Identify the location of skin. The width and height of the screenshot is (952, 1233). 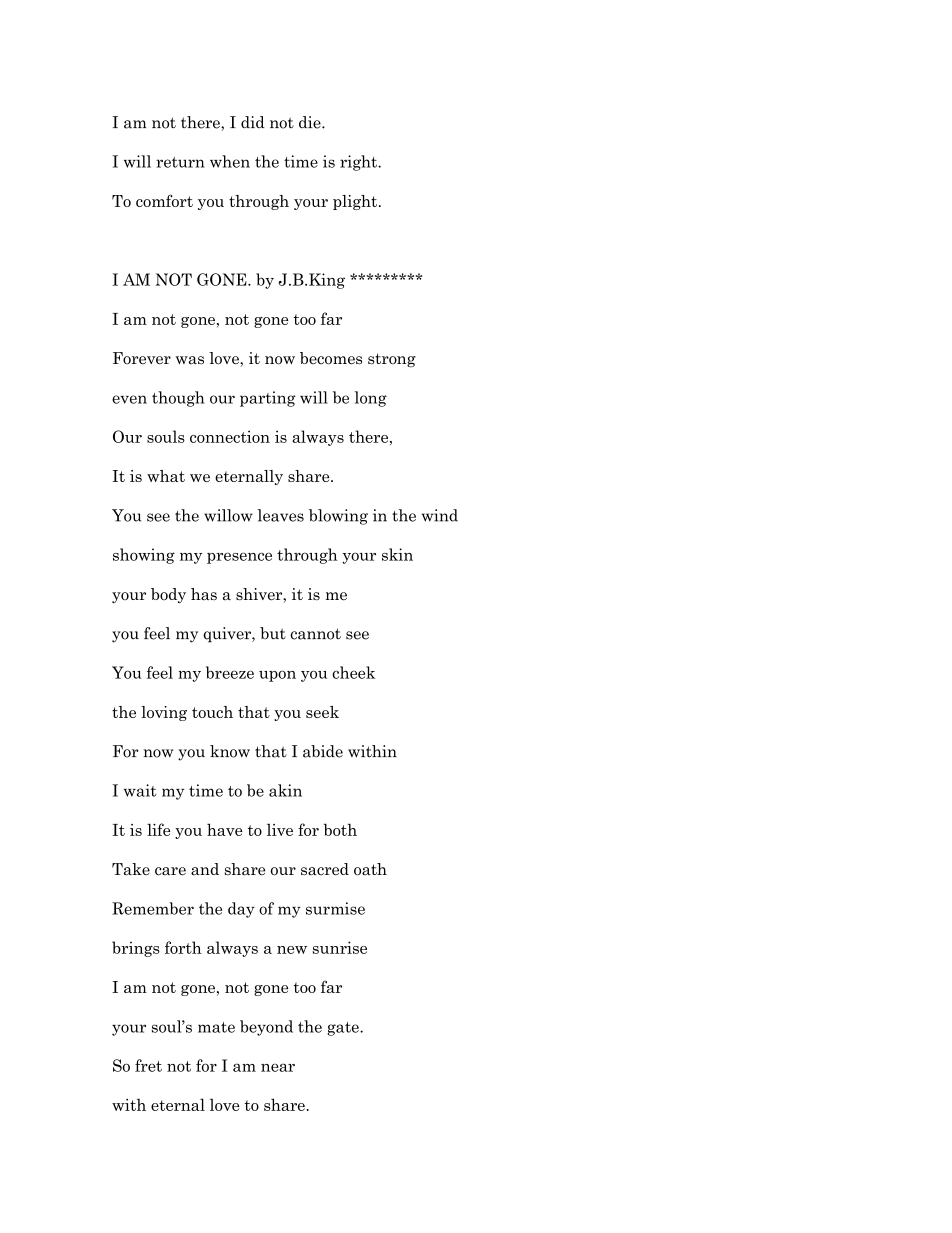
(397, 554).
